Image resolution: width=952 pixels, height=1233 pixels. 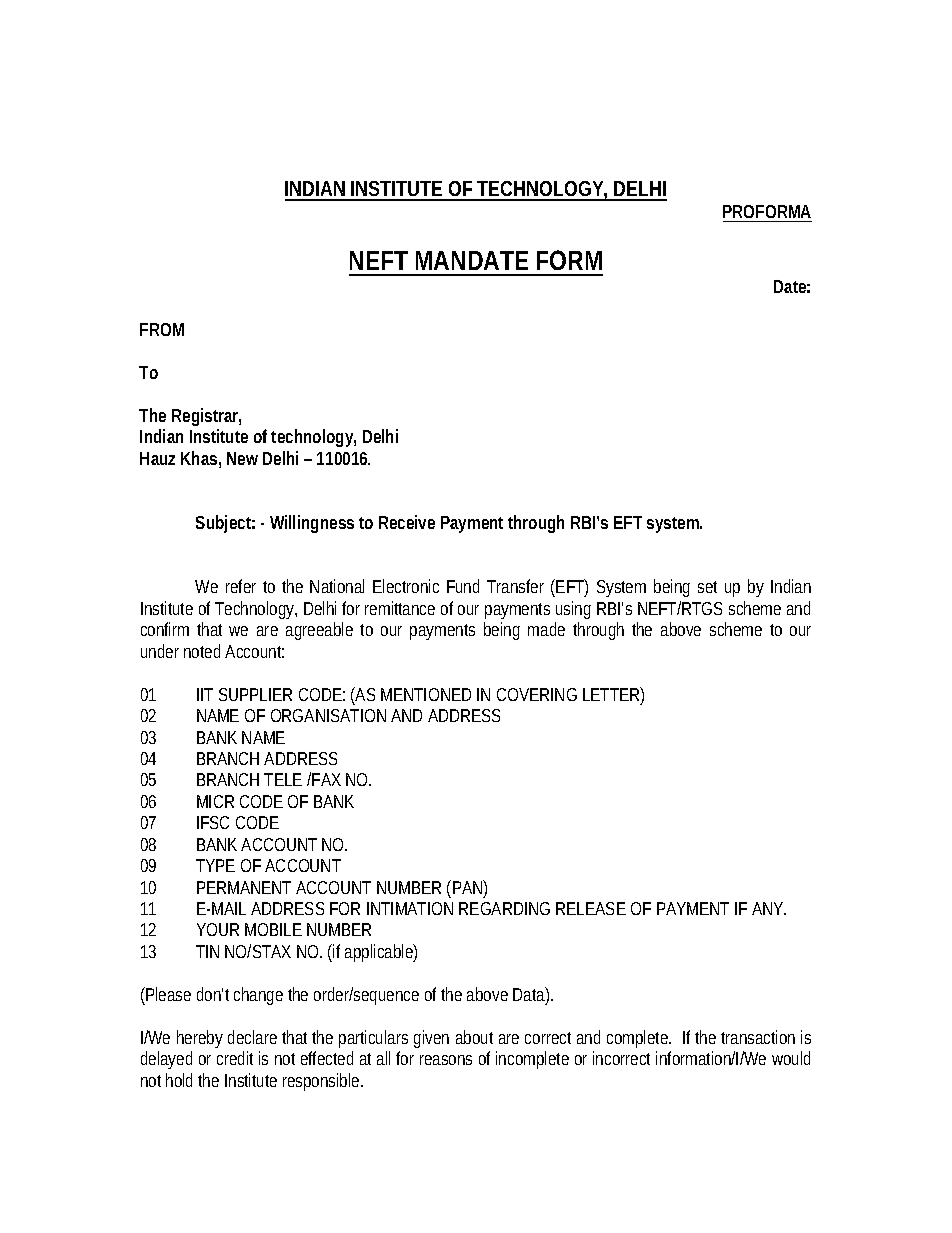 What do you see at coordinates (283, 779) in the page?
I see `TELE` at bounding box center [283, 779].
